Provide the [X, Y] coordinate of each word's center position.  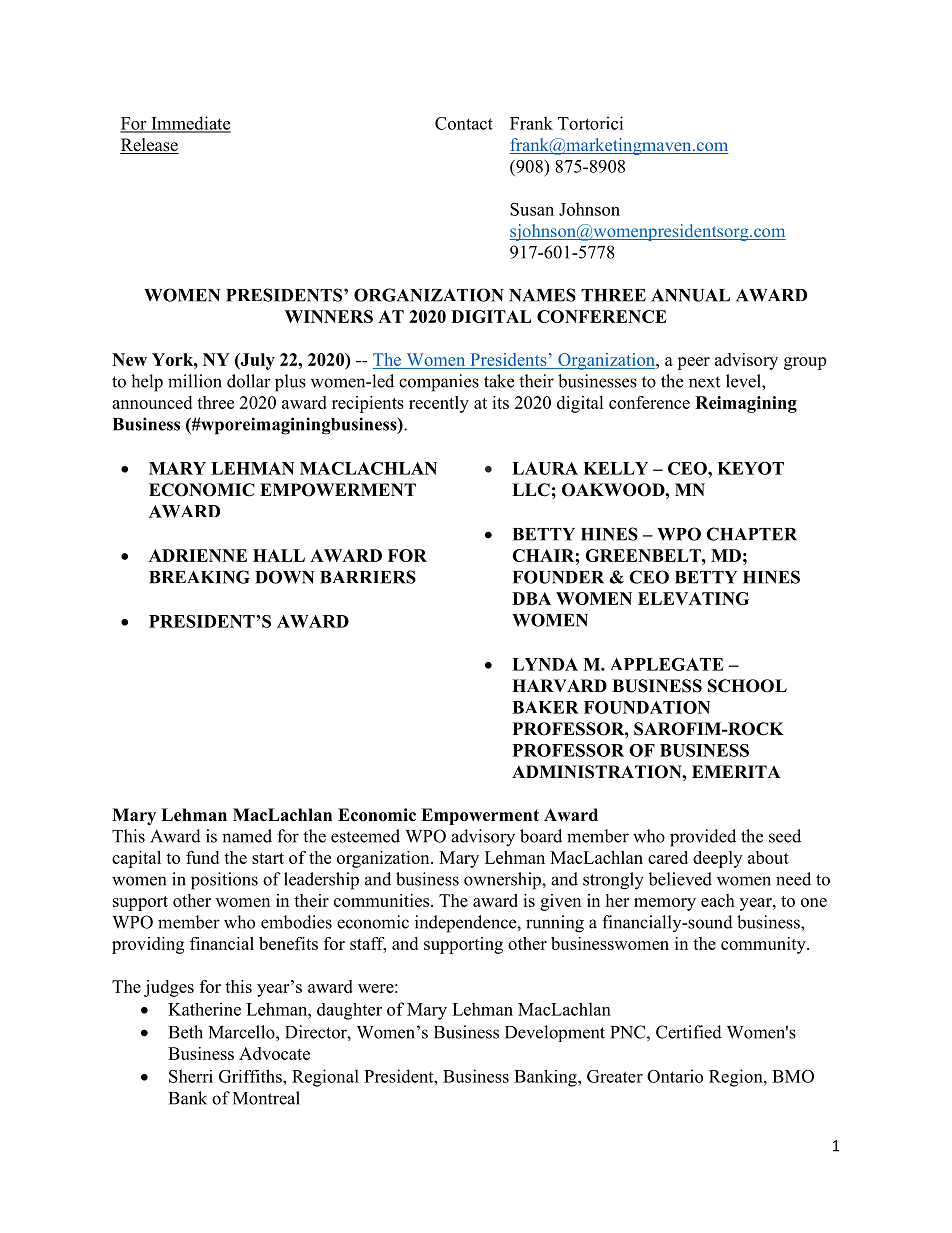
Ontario [675, 1076]
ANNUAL [690, 295]
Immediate [190, 124]
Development [555, 1033]
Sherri [191, 1076]
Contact [464, 123]
